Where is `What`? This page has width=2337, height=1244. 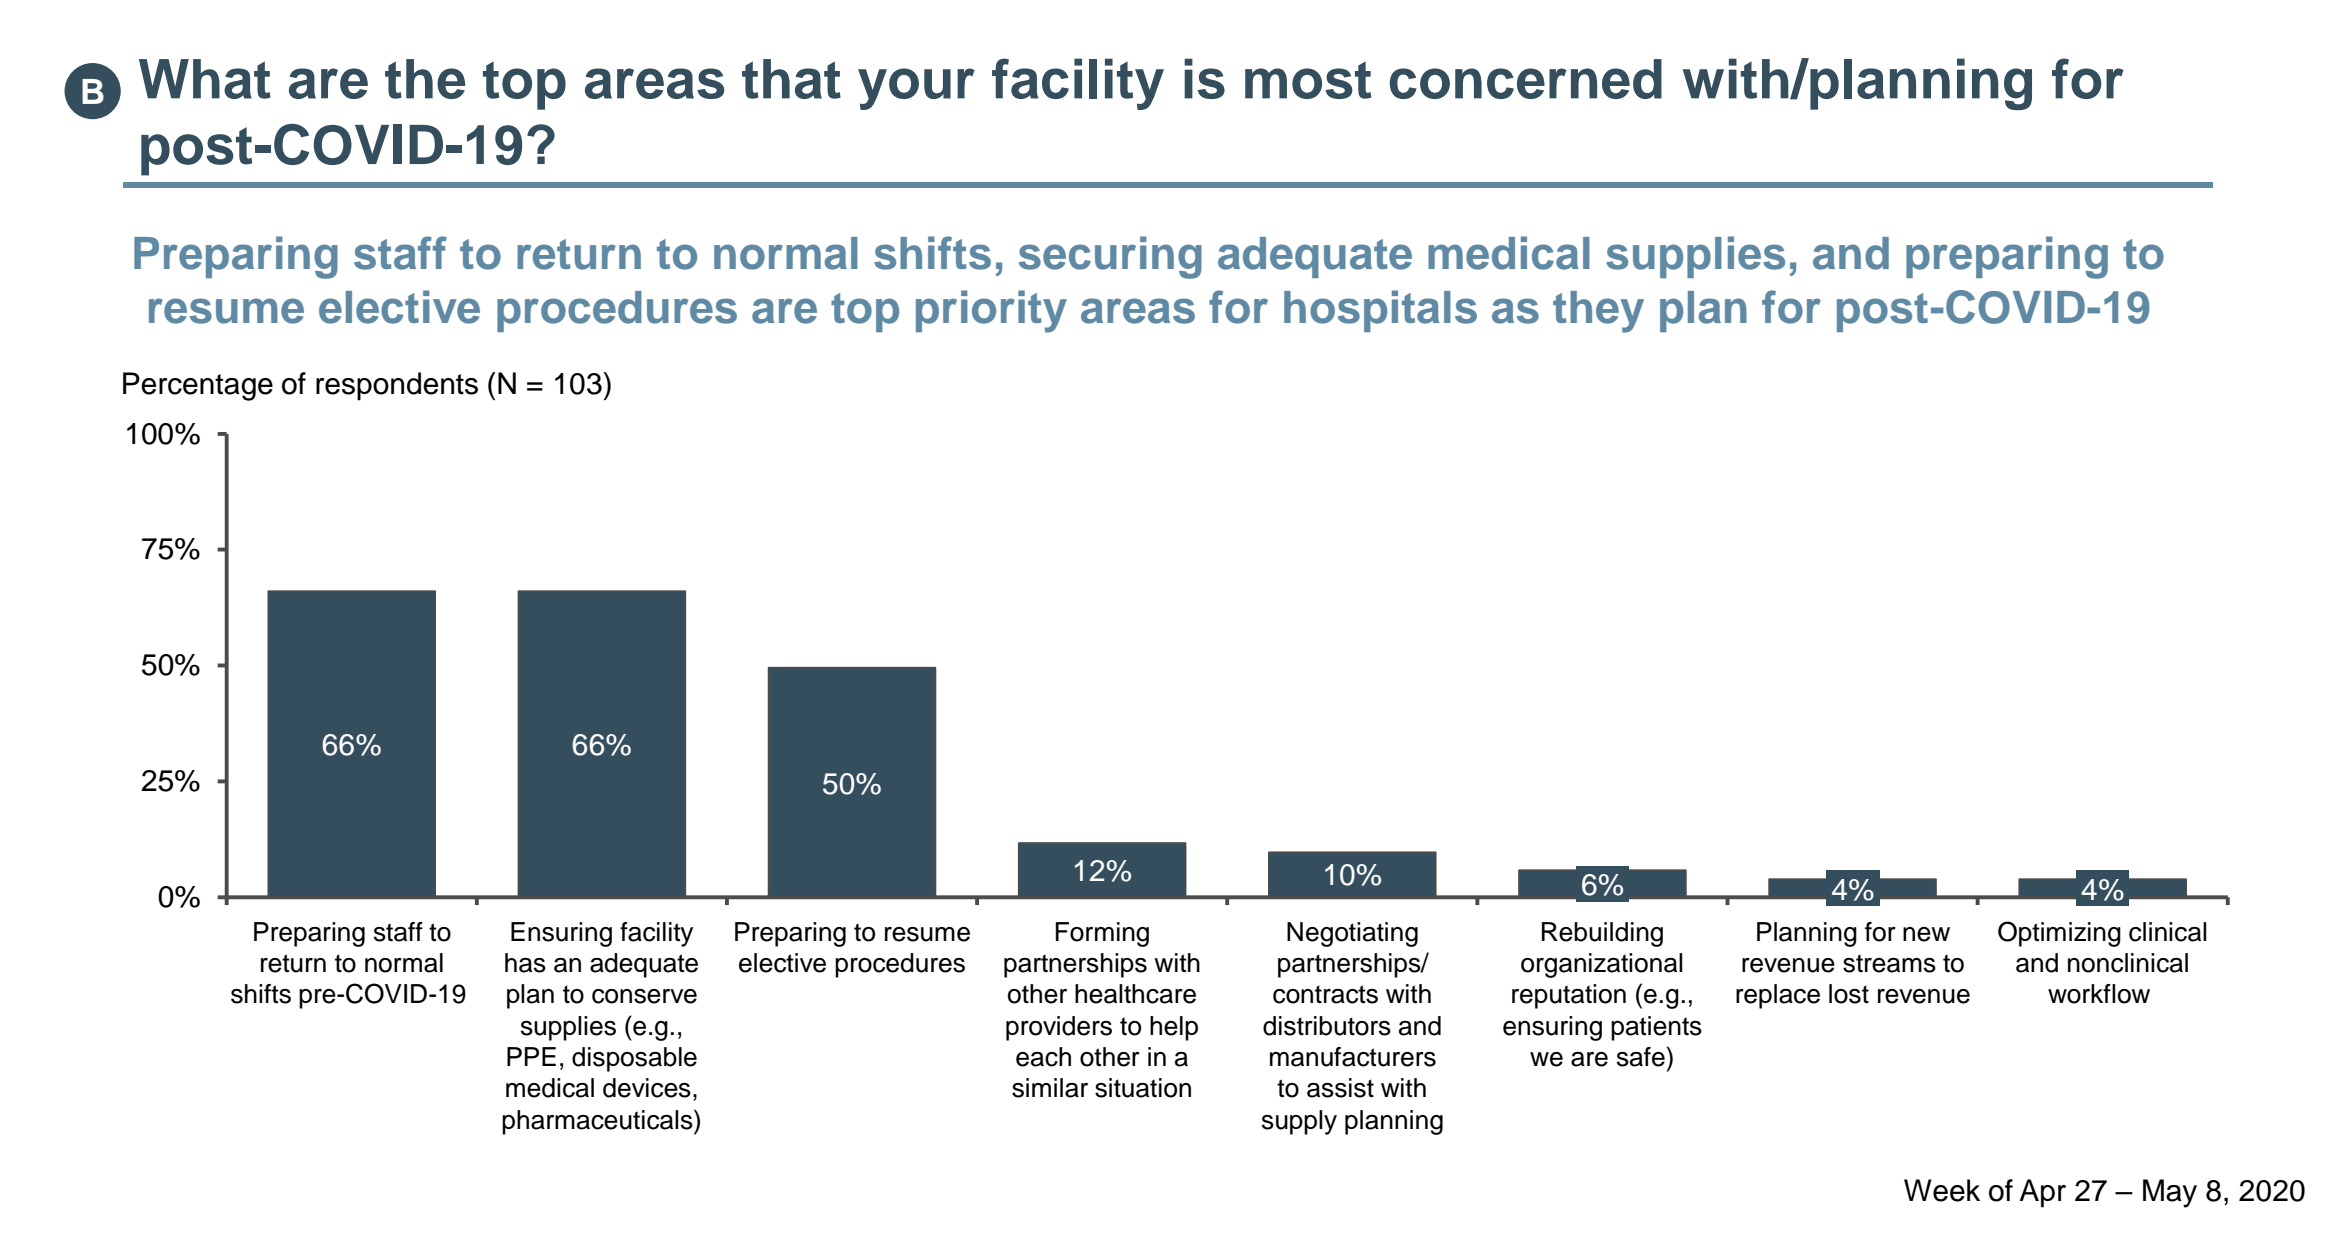 What is located at coordinates (205, 79).
